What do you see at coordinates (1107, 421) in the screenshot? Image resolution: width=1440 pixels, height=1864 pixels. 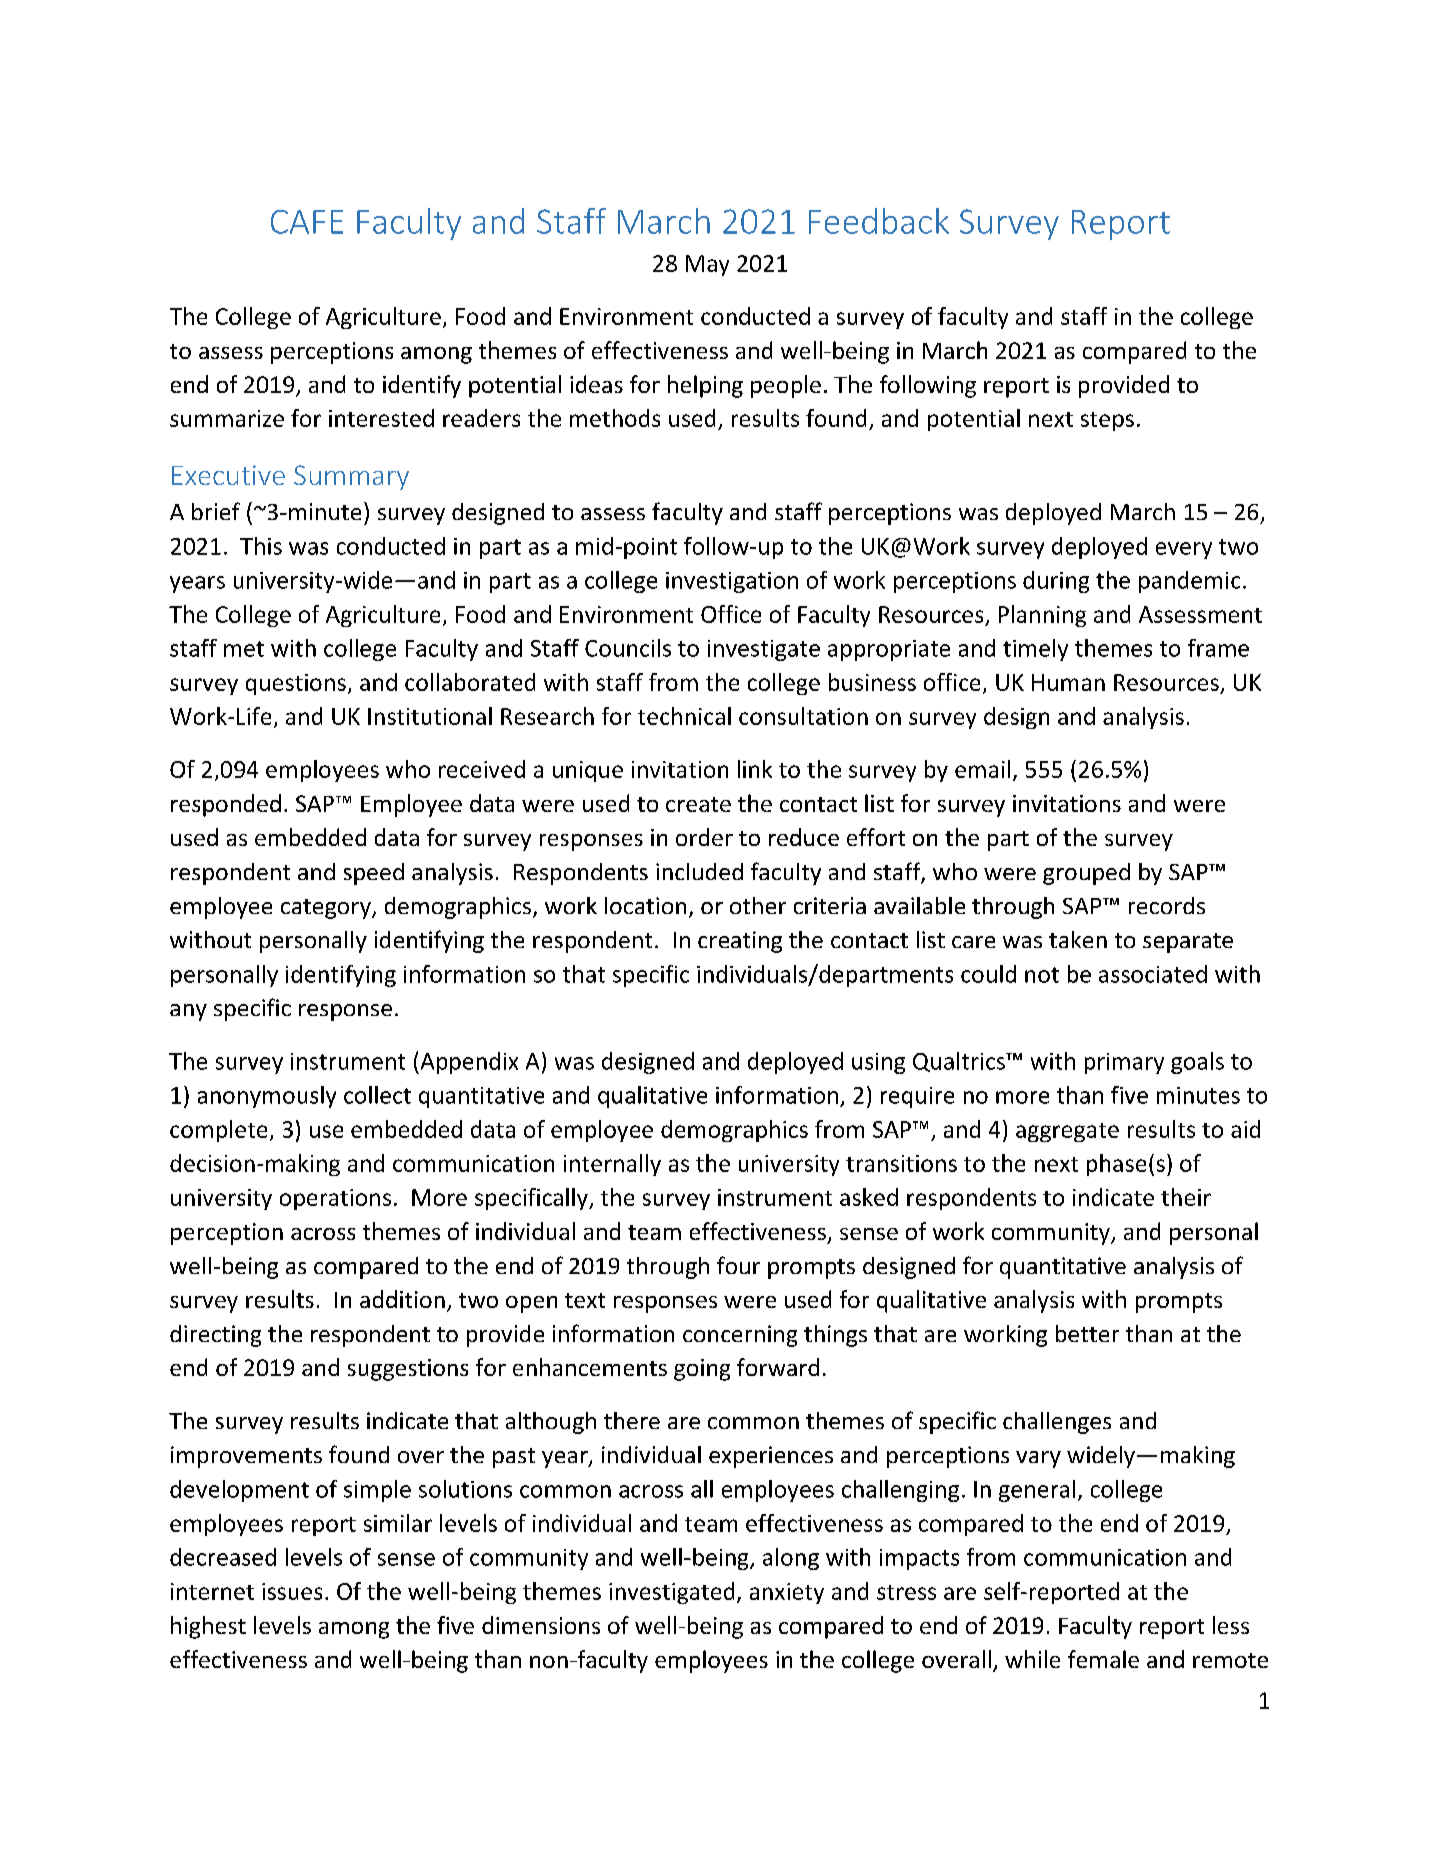 I see `steps` at bounding box center [1107, 421].
